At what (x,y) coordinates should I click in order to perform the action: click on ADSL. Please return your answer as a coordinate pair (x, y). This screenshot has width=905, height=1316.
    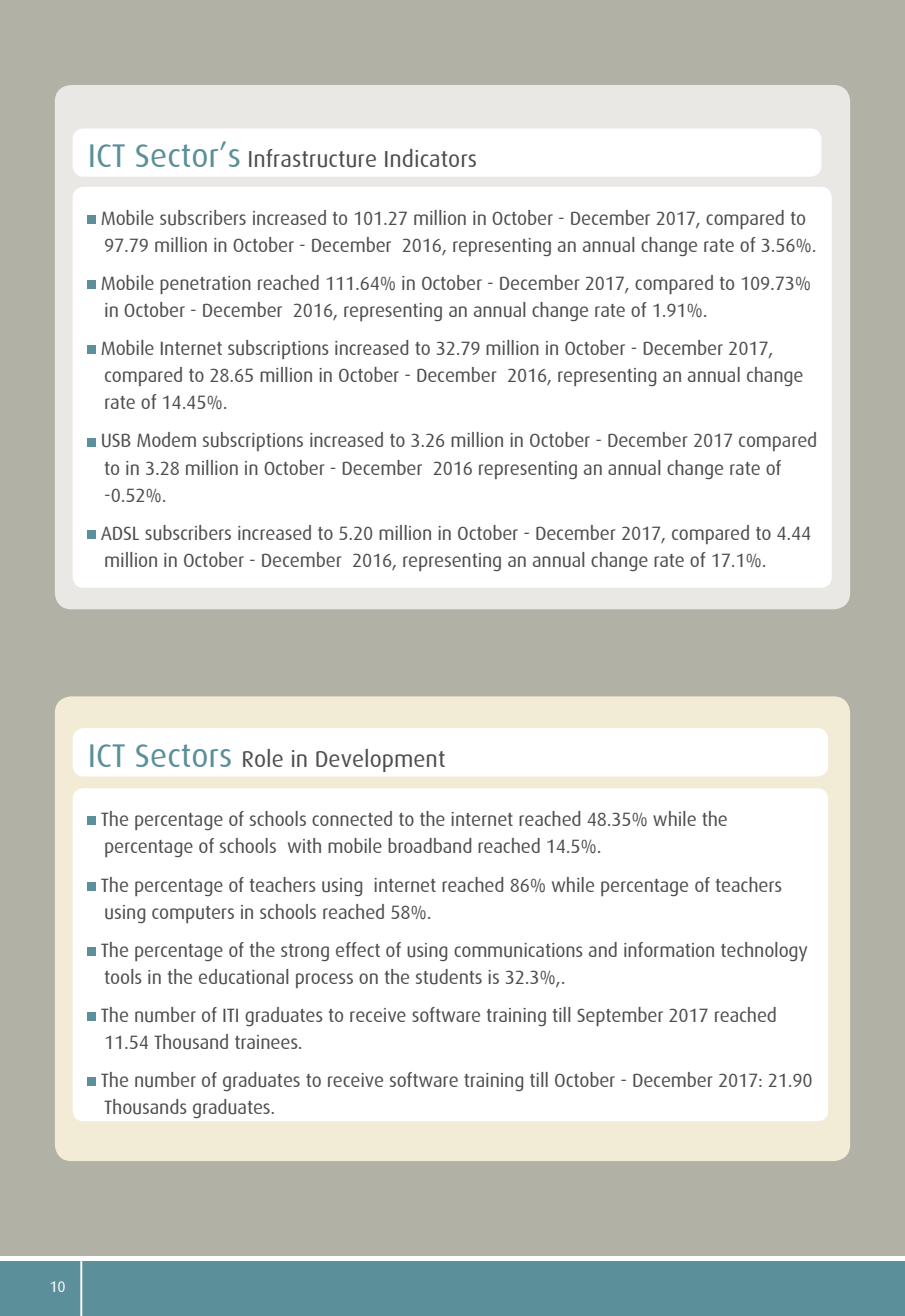
    Looking at the image, I should click on (120, 533).
